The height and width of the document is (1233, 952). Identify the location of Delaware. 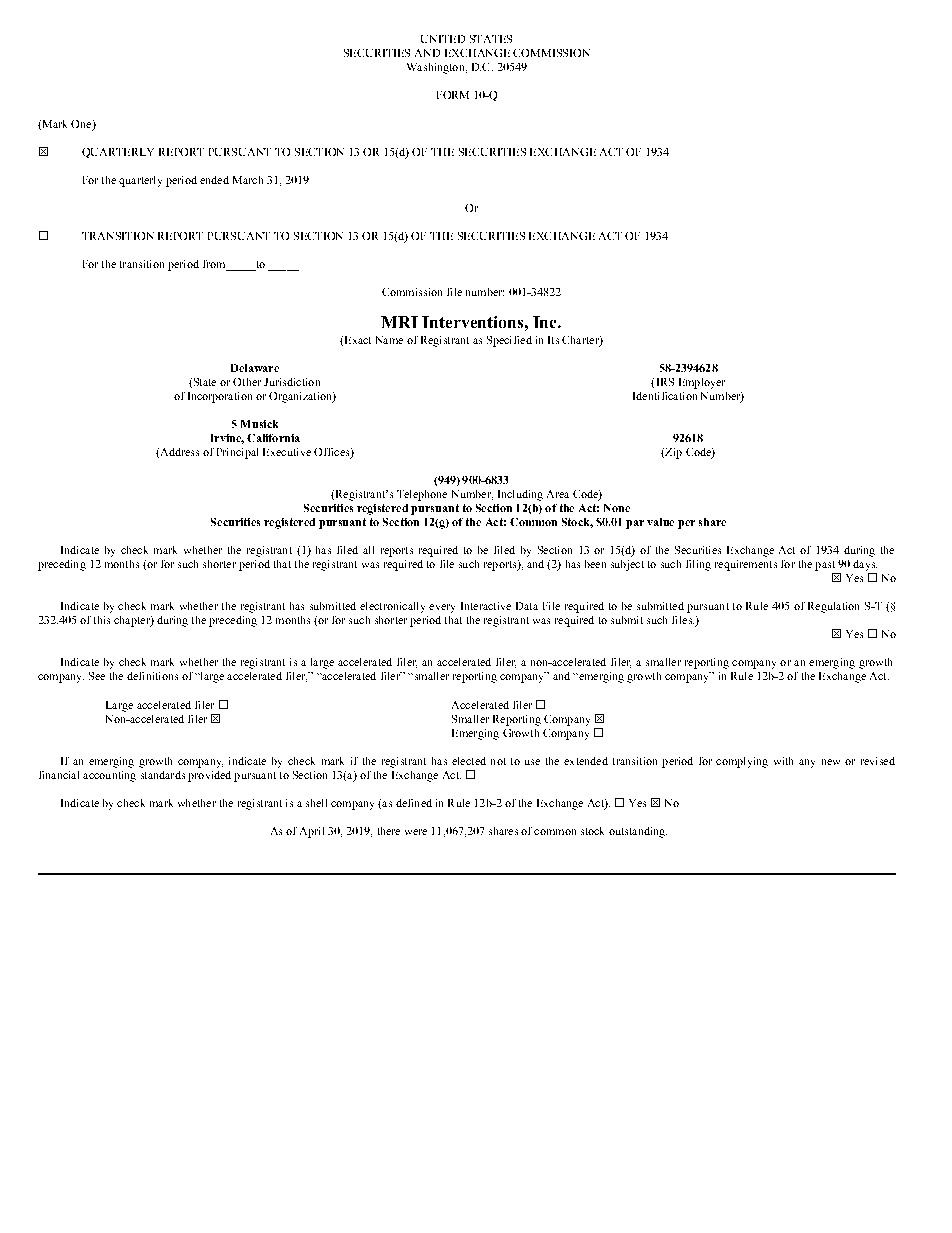
(255, 368).
